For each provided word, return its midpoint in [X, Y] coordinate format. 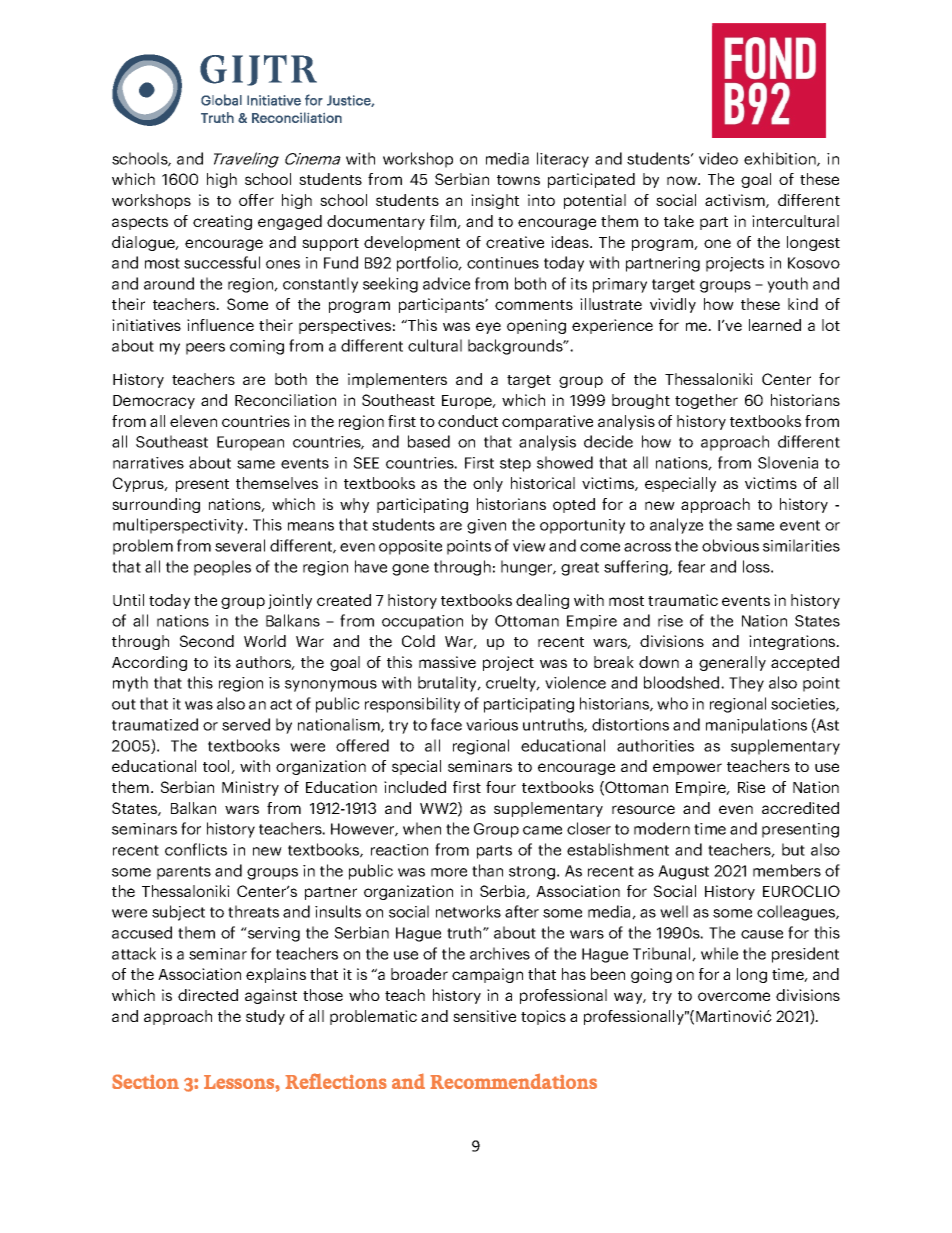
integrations [793, 642]
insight [495, 201]
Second [207, 641]
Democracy [154, 402]
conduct [468, 421]
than [487, 870]
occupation [422, 622]
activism [736, 201]
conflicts [196, 849]
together [706, 401]
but [793, 849]
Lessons [240, 1082]
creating [222, 222]
